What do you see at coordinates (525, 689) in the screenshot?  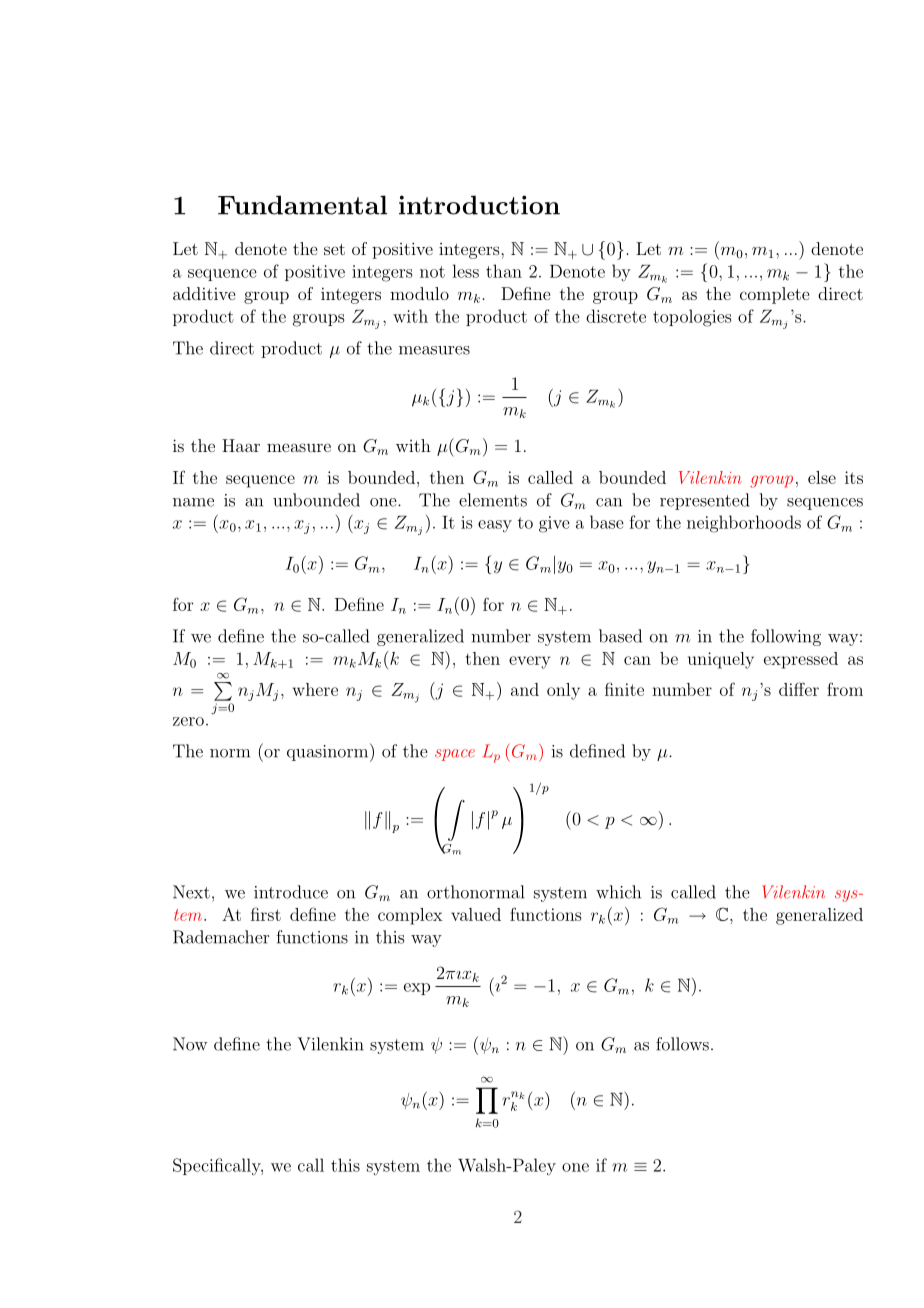 I see `and` at bounding box center [525, 689].
